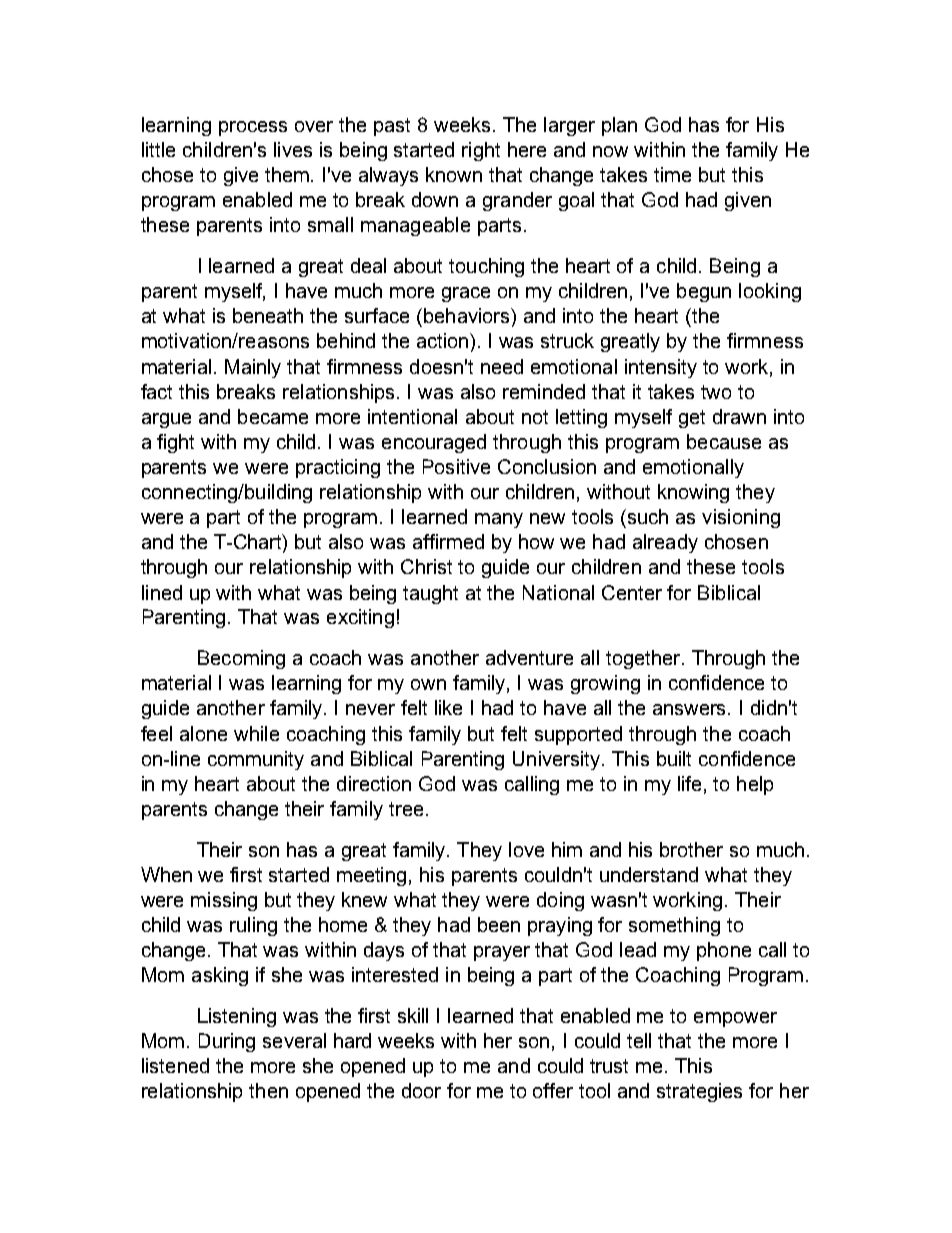 This screenshot has height=1233, width=952. I want to click on time, so click(672, 174).
